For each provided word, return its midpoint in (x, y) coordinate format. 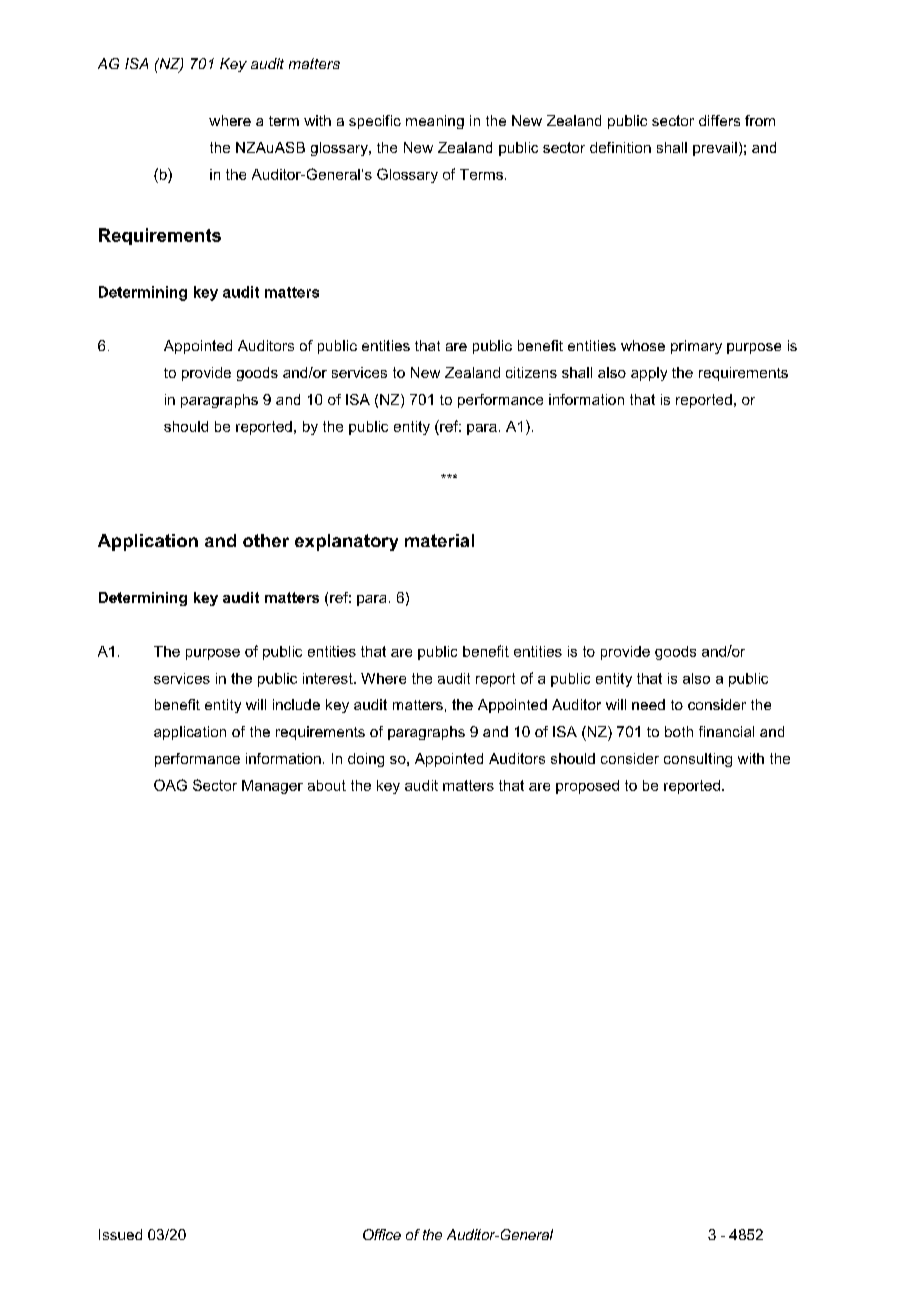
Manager (272, 787)
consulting (698, 760)
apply (649, 374)
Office (382, 1234)
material (439, 540)
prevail (715, 149)
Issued (120, 1234)
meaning (435, 122)
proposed (587, 787)
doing (366, 760)
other (266, 540)
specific (375, 122)
